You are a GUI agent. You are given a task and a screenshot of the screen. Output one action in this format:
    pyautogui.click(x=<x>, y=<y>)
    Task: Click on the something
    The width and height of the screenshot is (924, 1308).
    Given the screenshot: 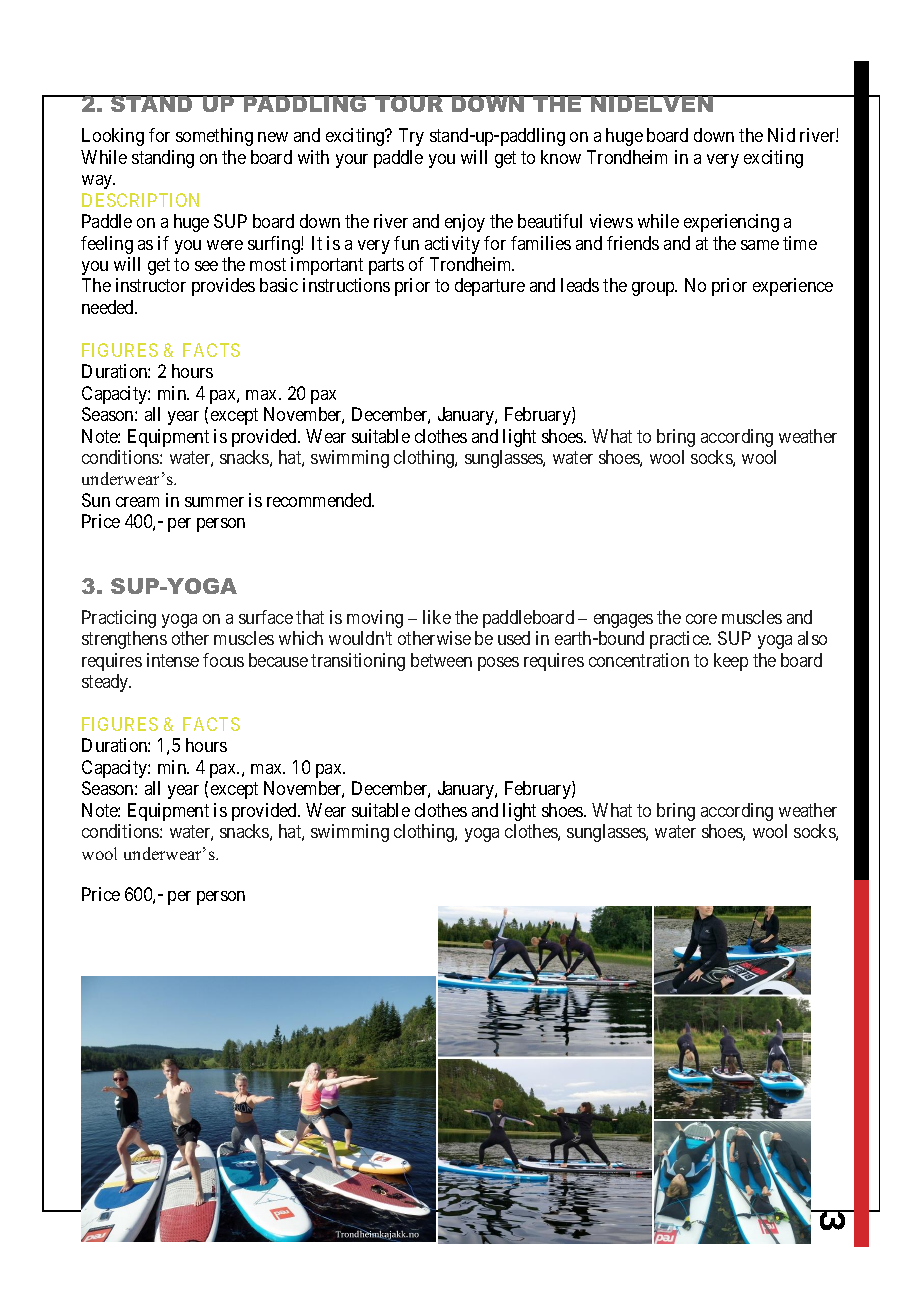 What is the action you would take?
    pyautogui.click(x=214, y=137)
